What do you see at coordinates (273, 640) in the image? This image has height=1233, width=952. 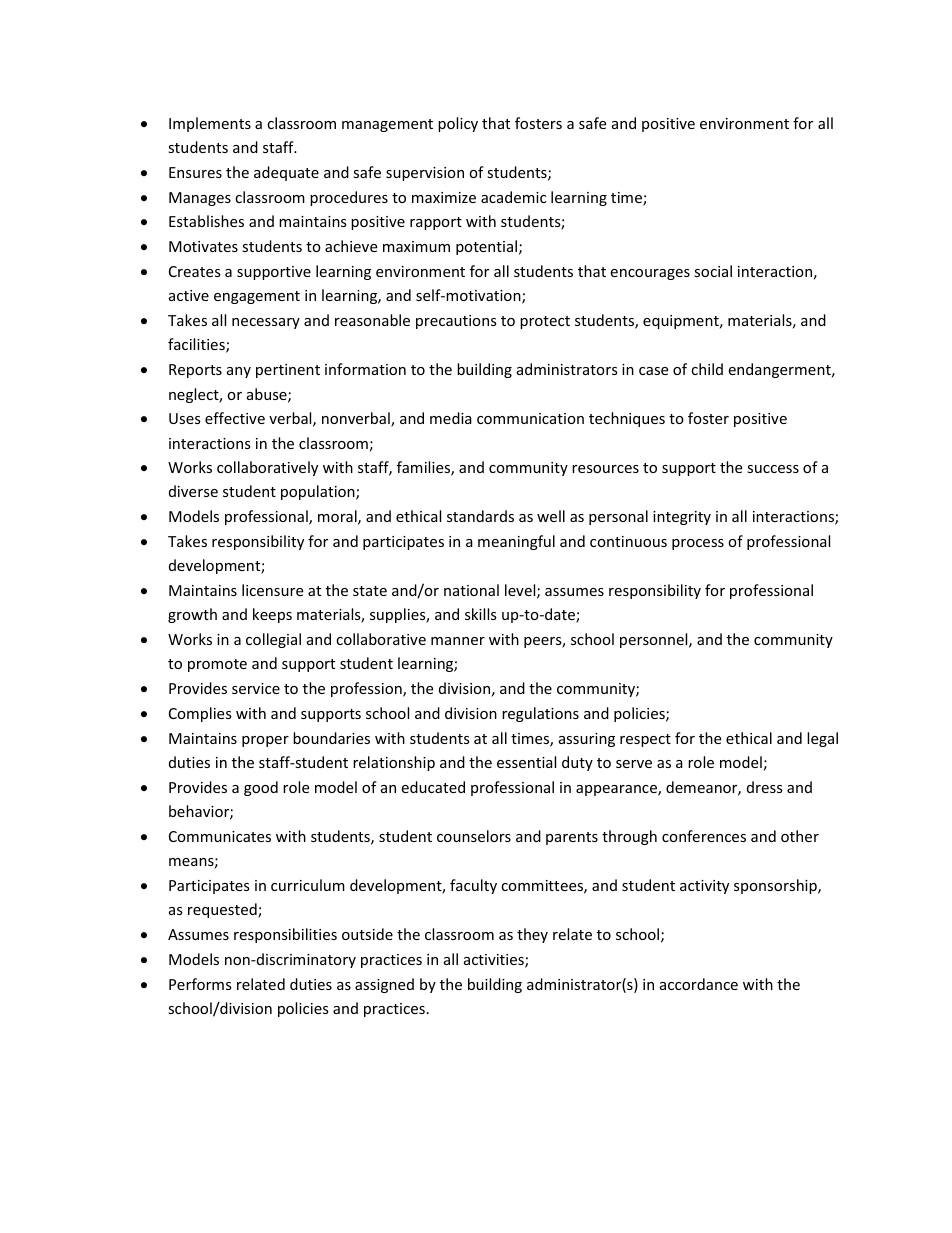 I see `collegial` at bounding box center [273, 640].
